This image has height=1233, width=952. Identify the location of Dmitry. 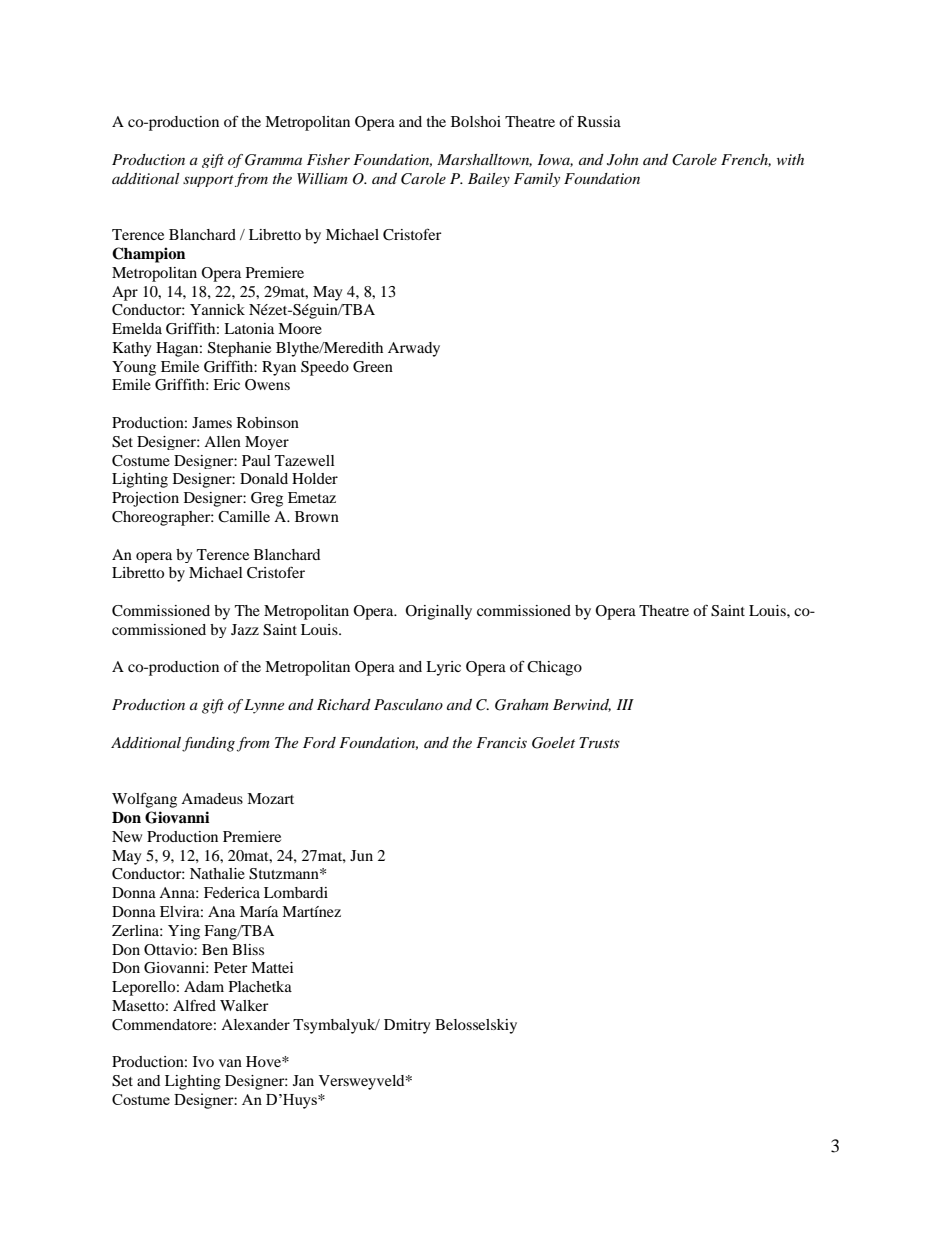
(407, 1026).
